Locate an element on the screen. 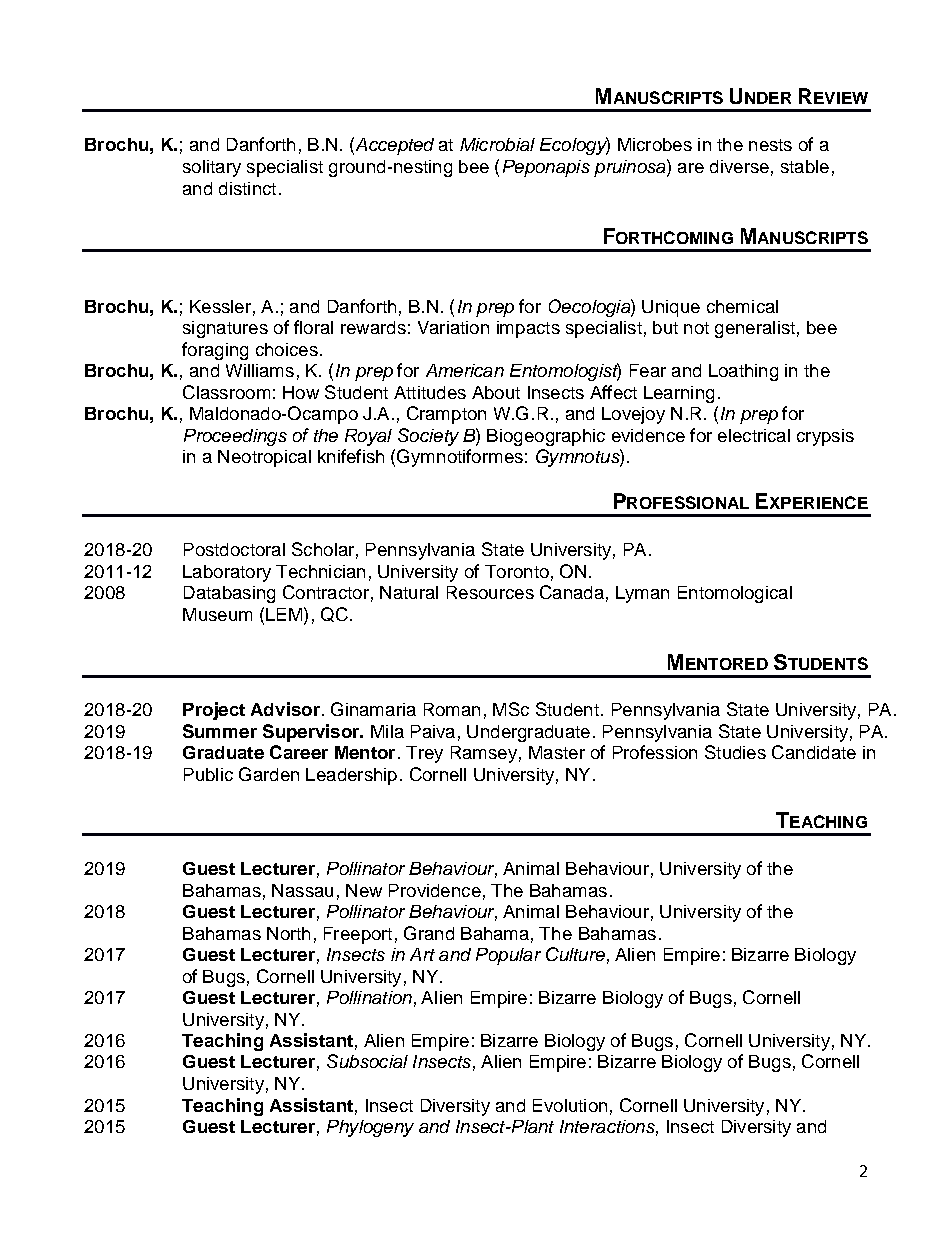  Phylogeny is located at coordinates (370, 1128).
